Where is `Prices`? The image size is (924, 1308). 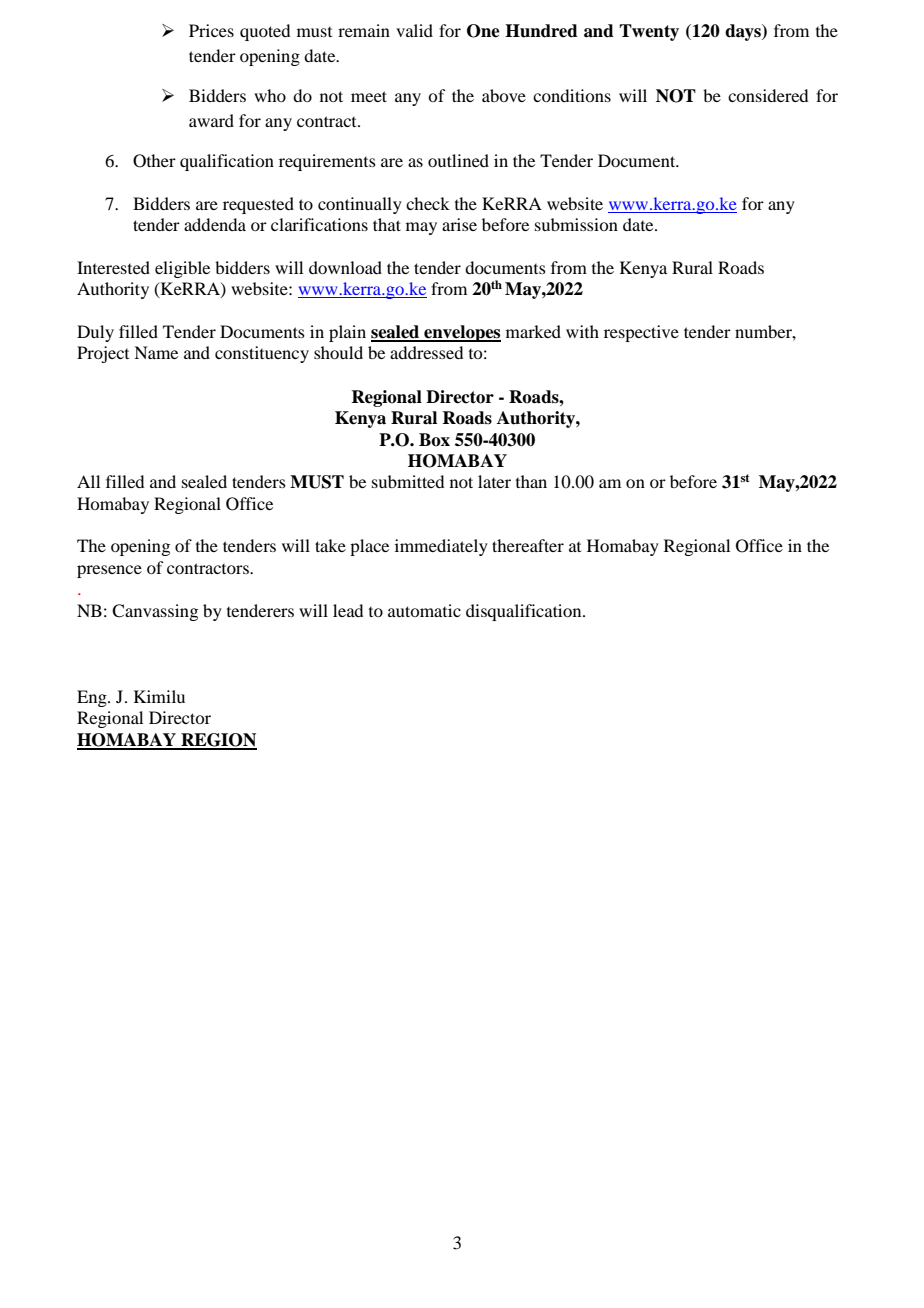 Prices is located at coordinates (211, 30).
